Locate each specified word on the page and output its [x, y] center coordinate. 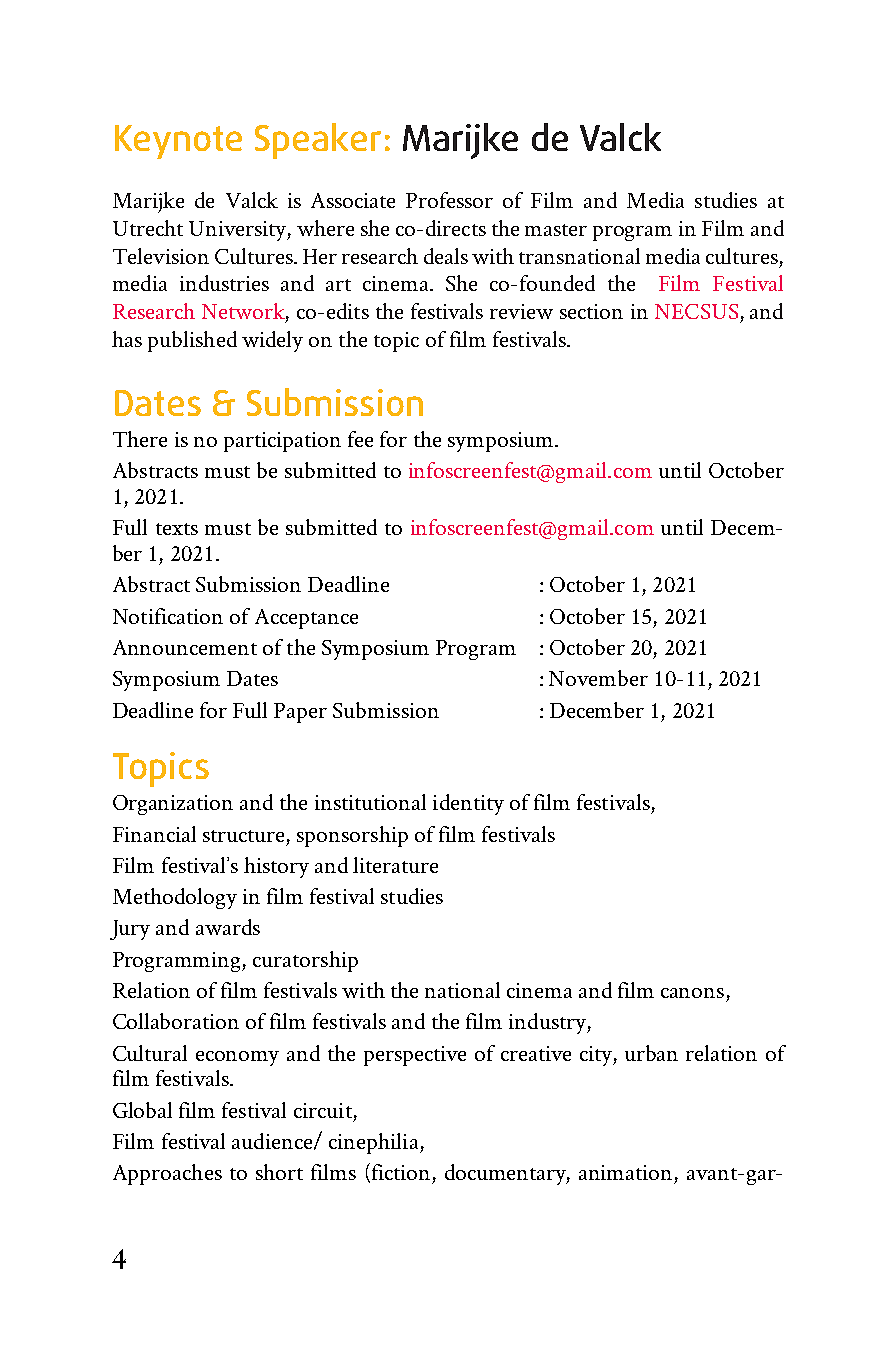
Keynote [178, 142]
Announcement [185, 647]
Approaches [167, 1174]
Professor [449, 200]
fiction [399, 1173]
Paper [300, 713]
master [556, 230]
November [598, 678]
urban [651, 1053]
